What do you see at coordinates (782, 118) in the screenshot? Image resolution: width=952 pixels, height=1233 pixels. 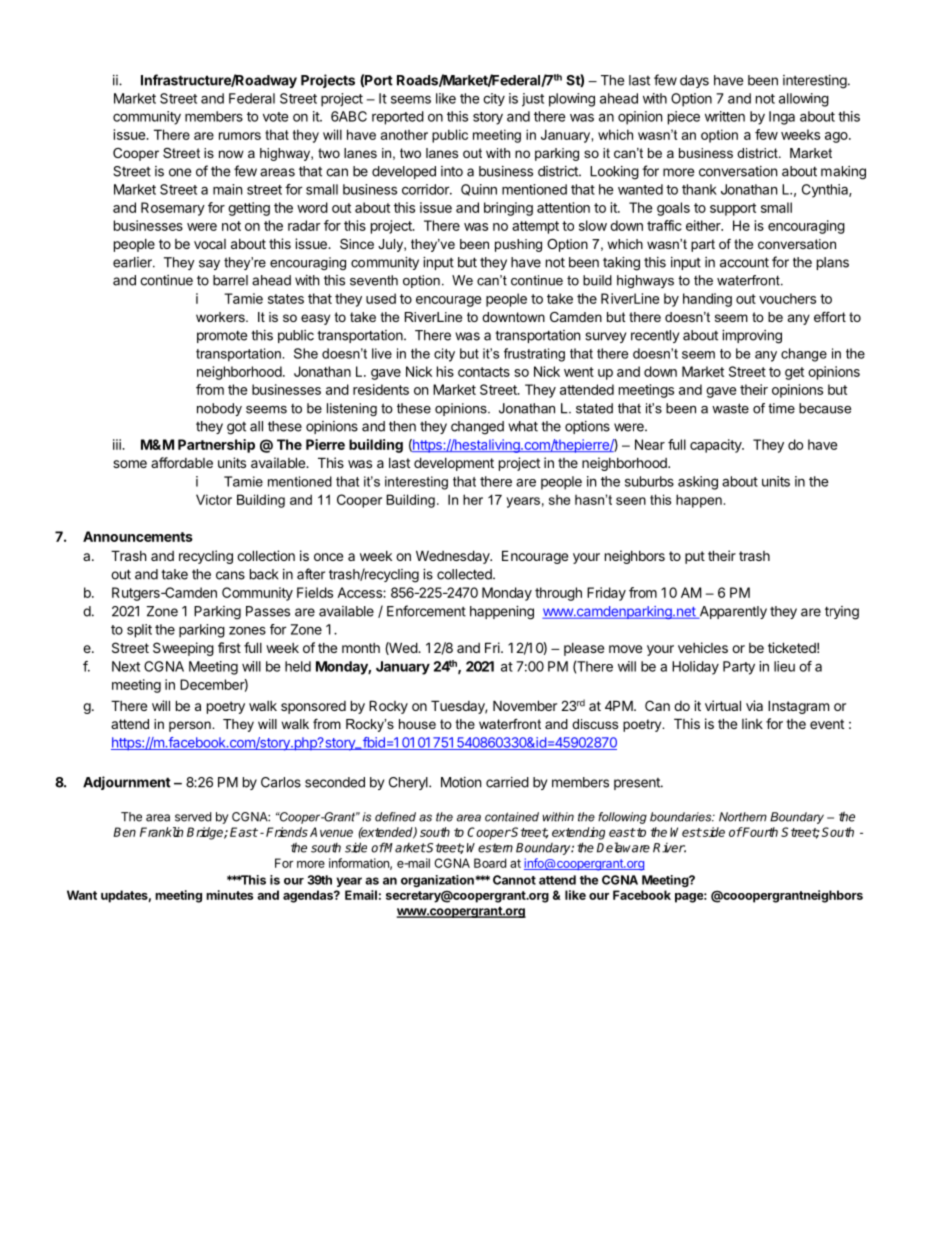 I see `Inga` at bounding box center [782, 118].
